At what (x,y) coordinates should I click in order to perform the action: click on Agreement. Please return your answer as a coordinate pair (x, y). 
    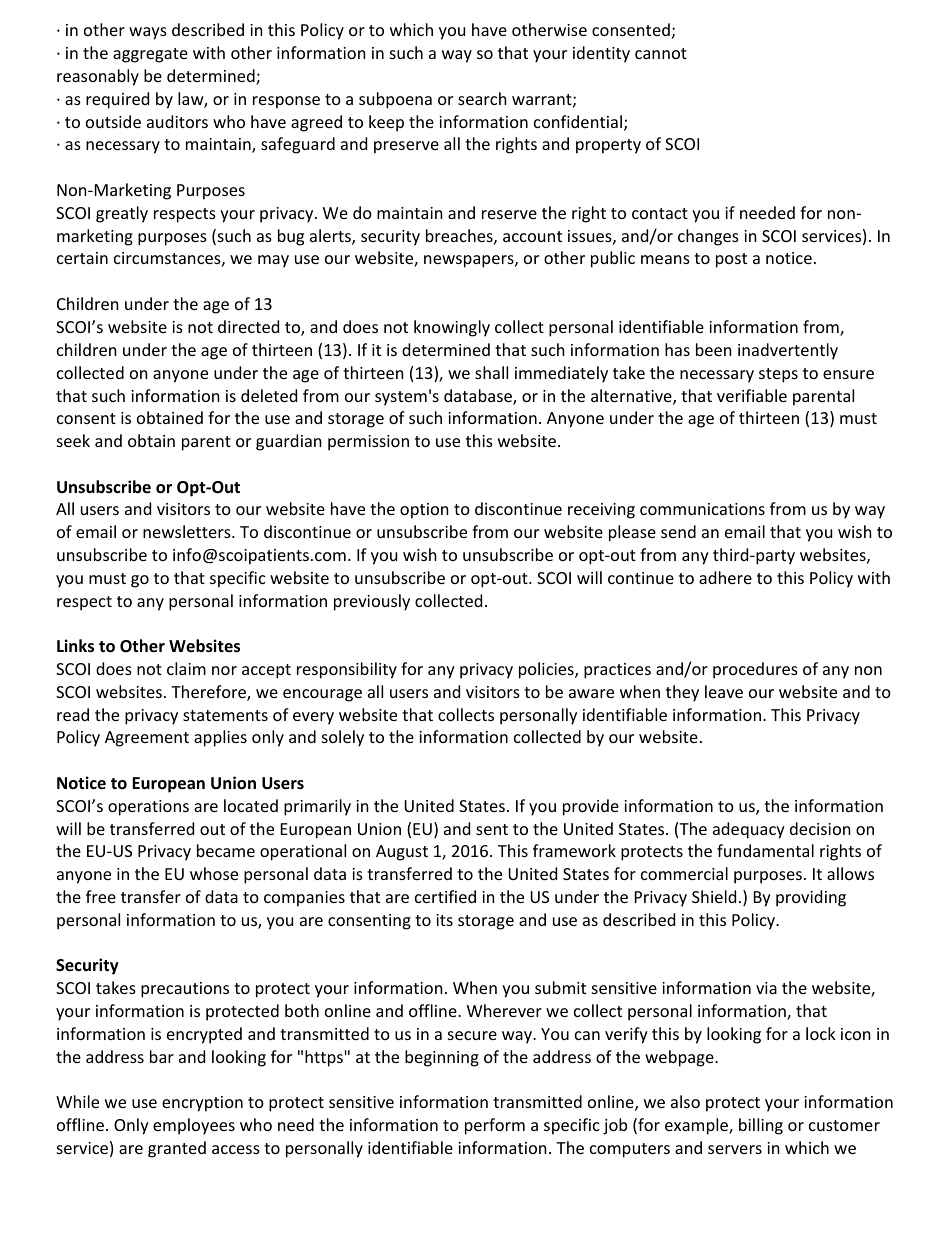
    Looking at the image, I should click on (147, 739).
